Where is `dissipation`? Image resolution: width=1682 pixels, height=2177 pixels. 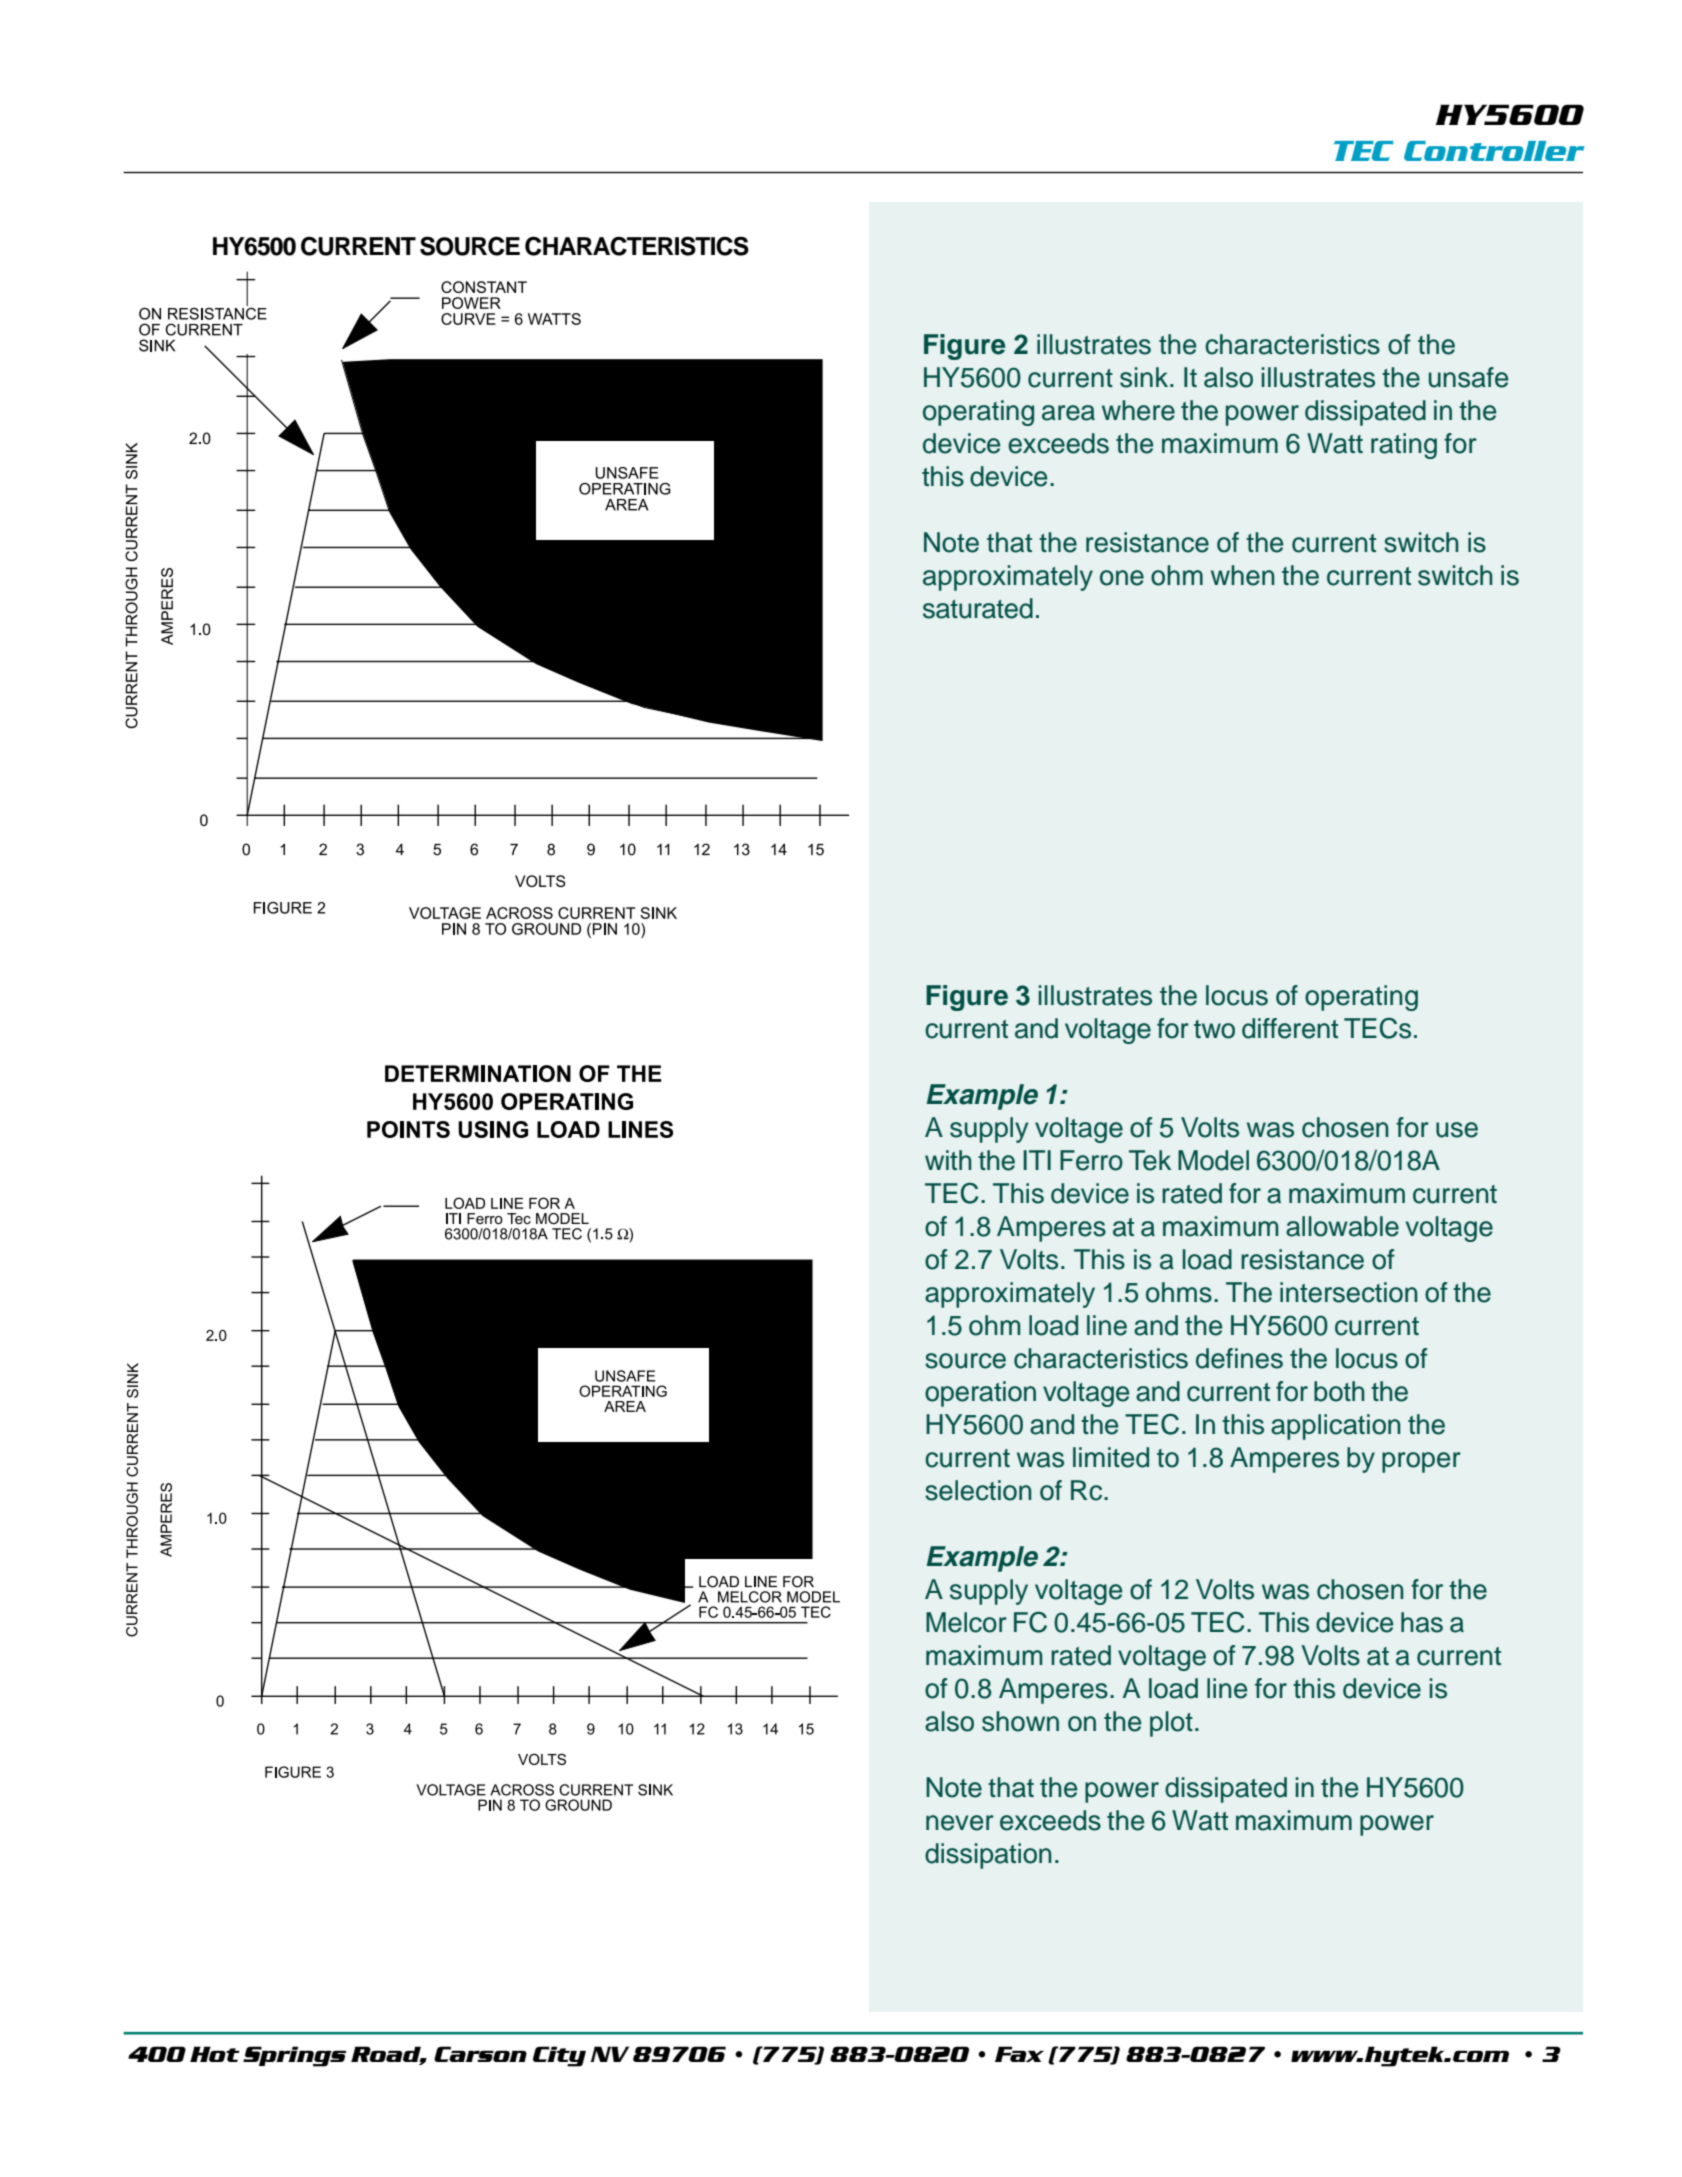
dissipation is located at coordinates (988, 1856).
